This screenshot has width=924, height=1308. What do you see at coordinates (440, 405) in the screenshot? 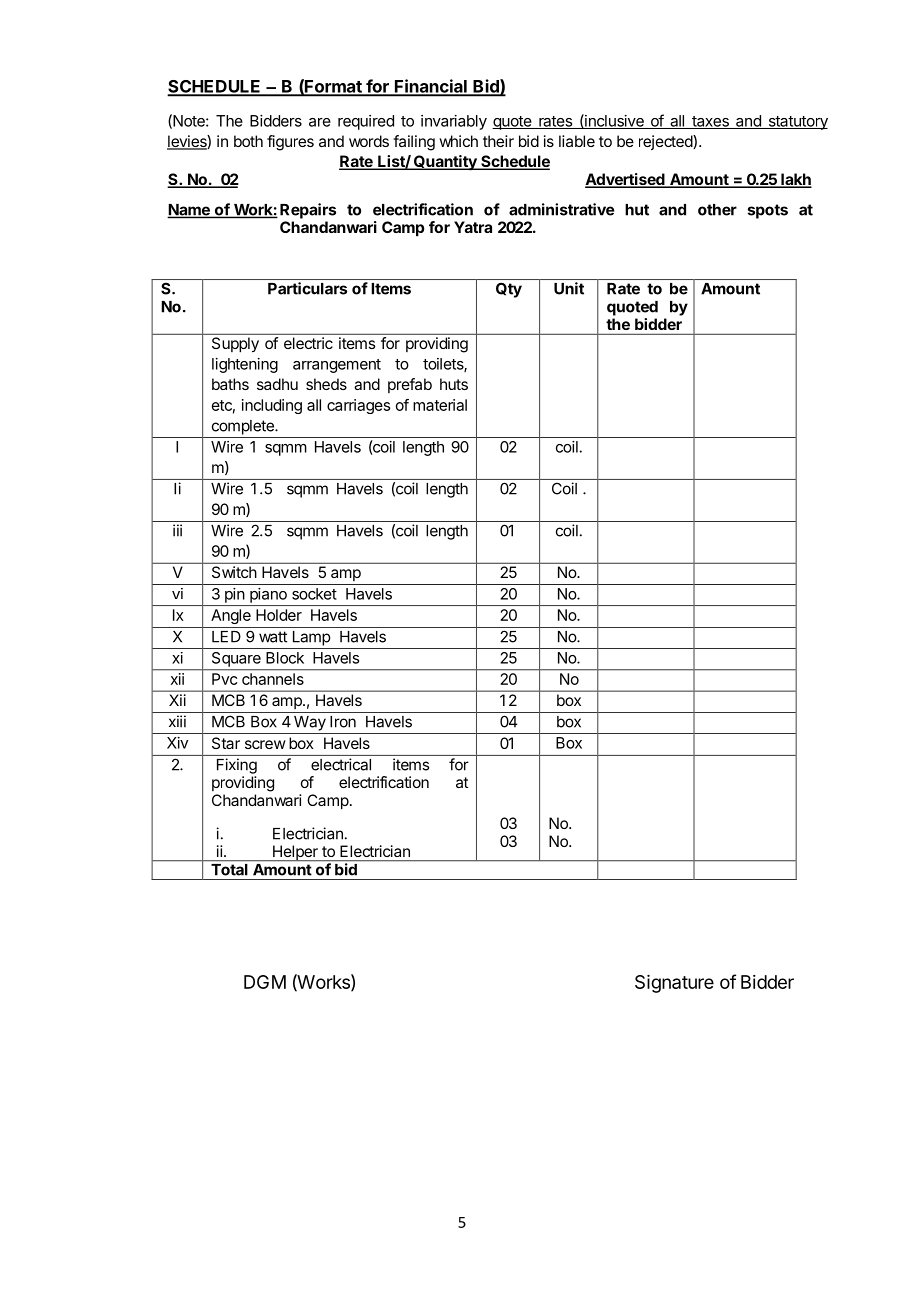
I see `material` at bounding box center [440, 405].
